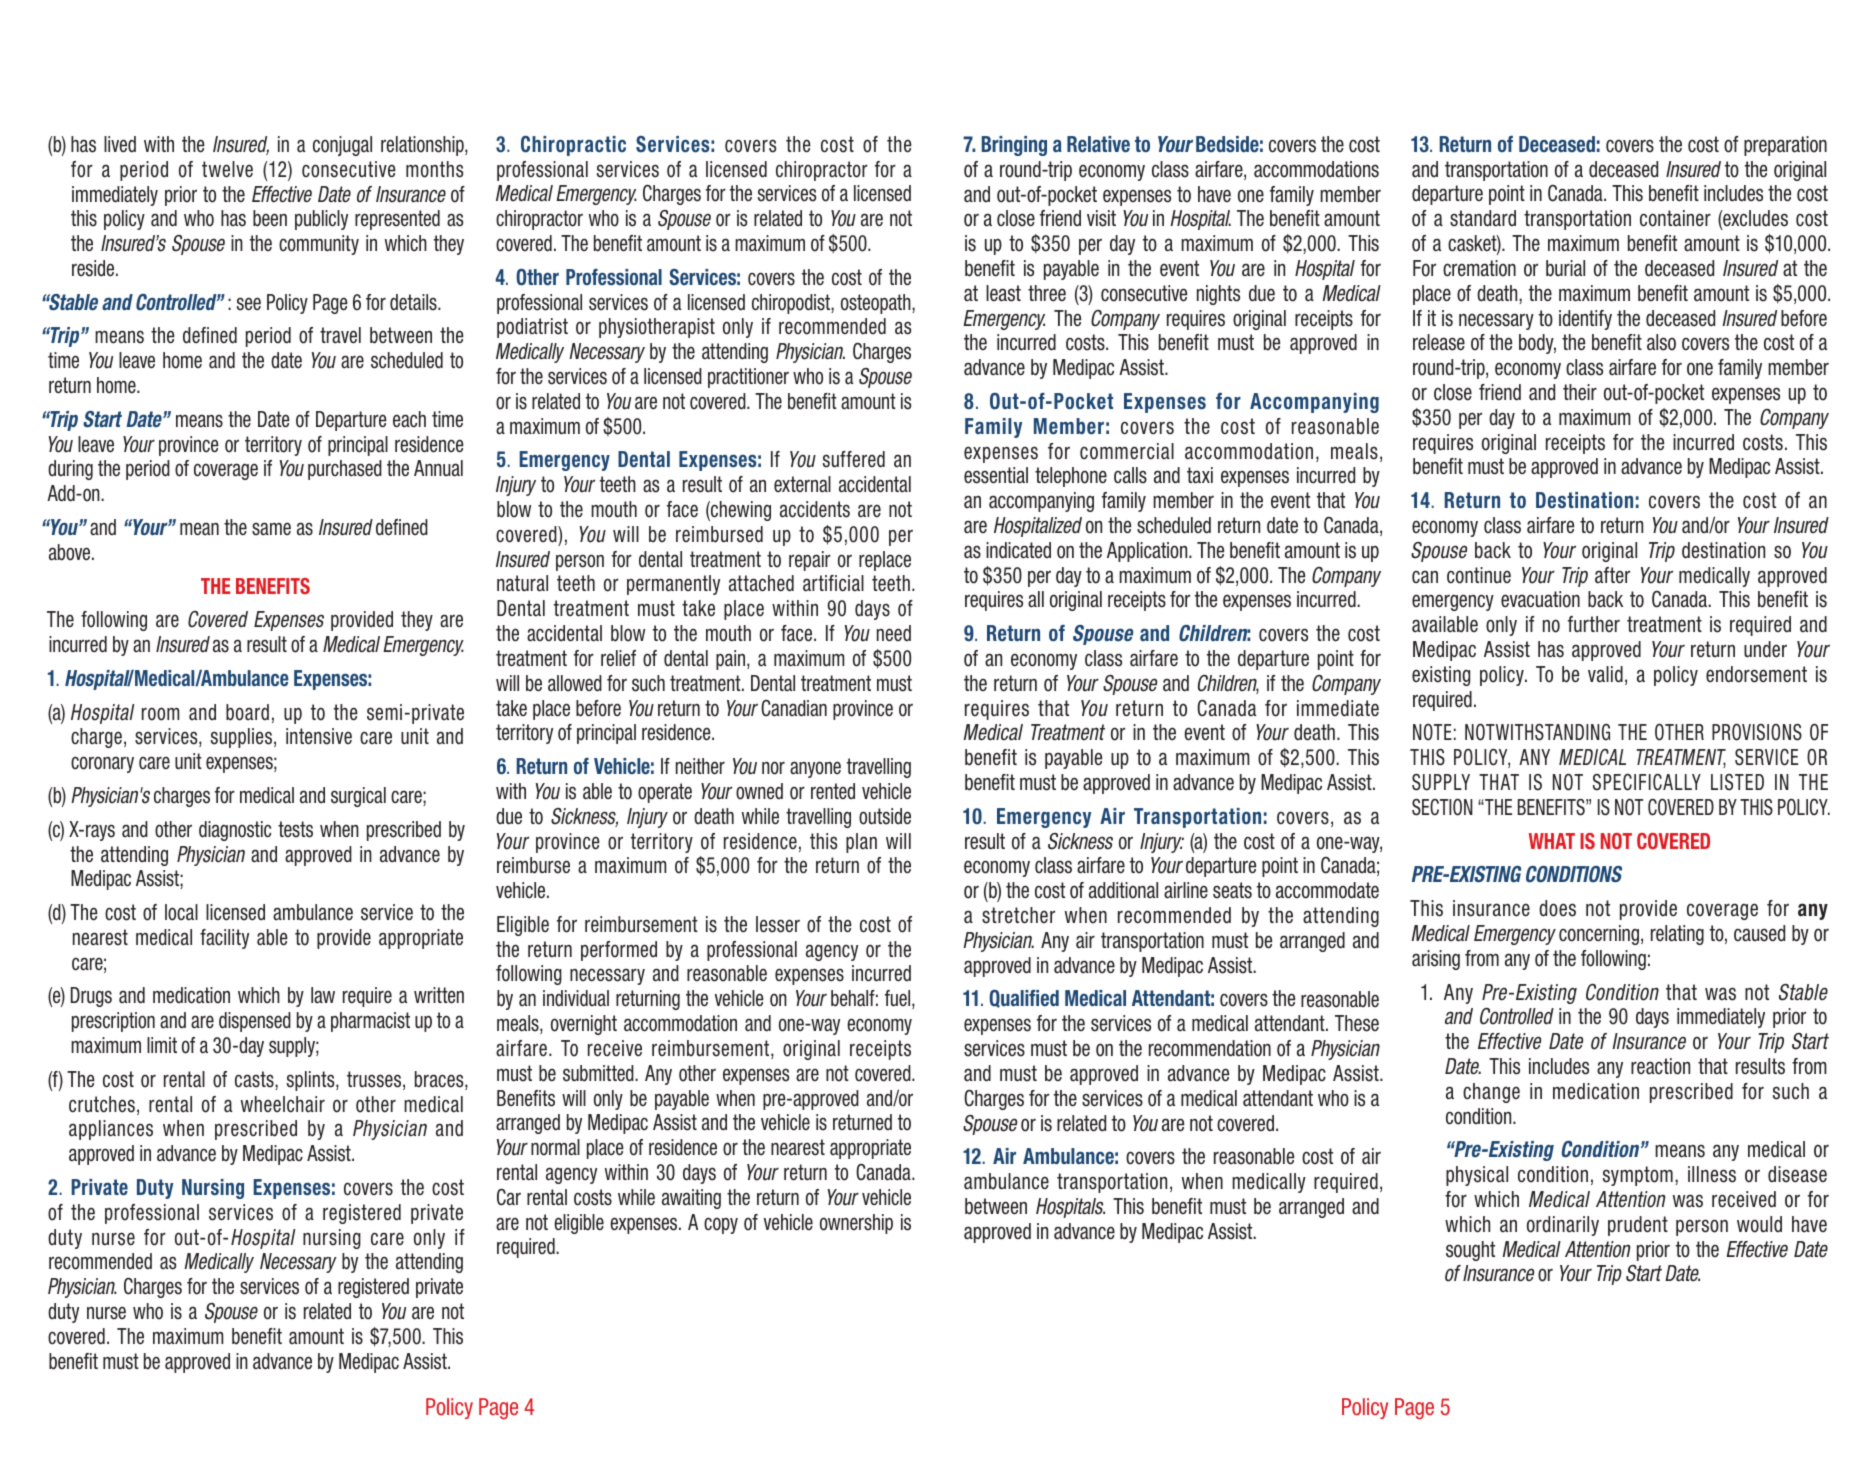 This image has width=1876, height=1474. I want to click on same, so click(271, 529).
